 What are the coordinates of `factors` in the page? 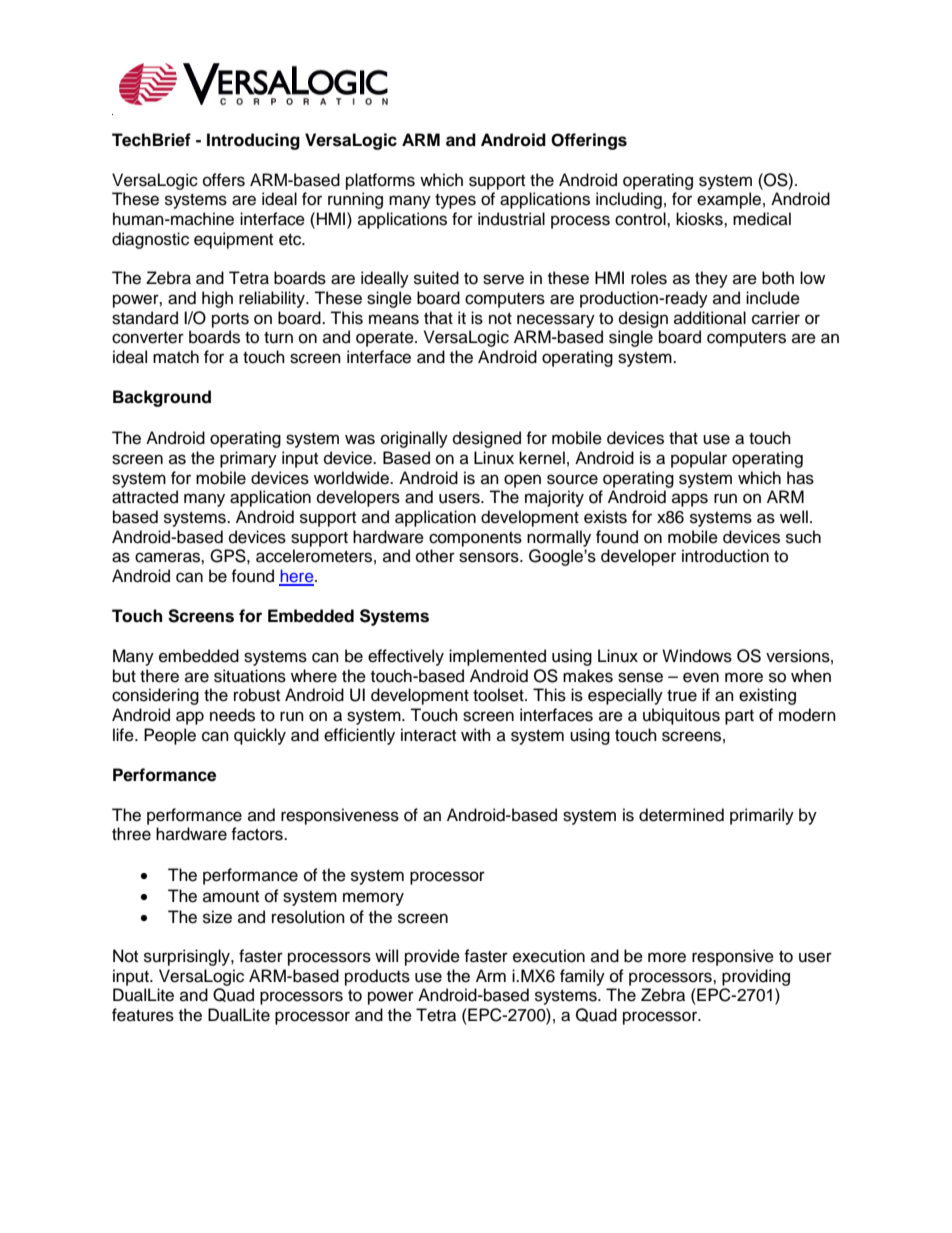 It's located at (258, 834).
